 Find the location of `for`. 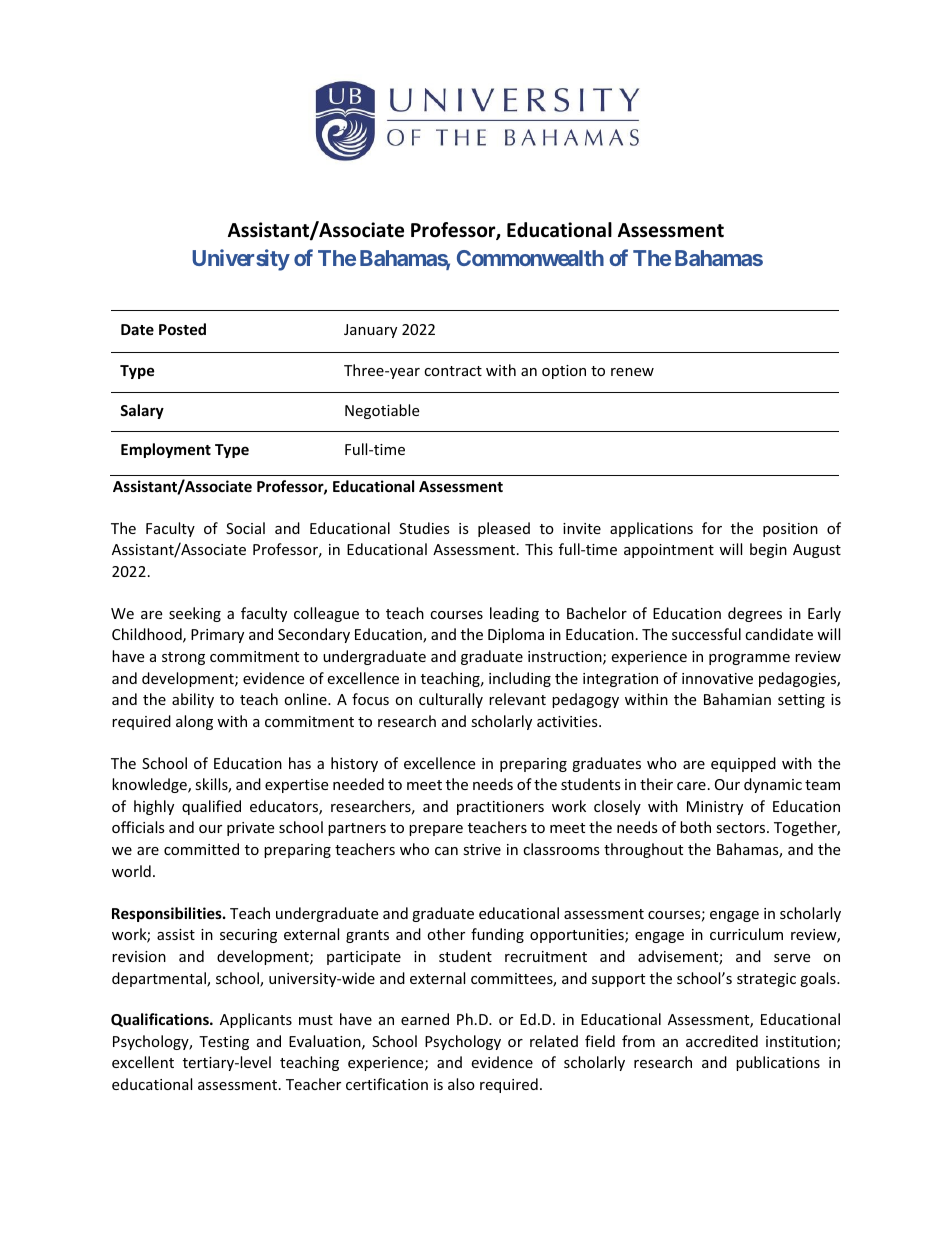

for is located at coordinates (712, 528).
